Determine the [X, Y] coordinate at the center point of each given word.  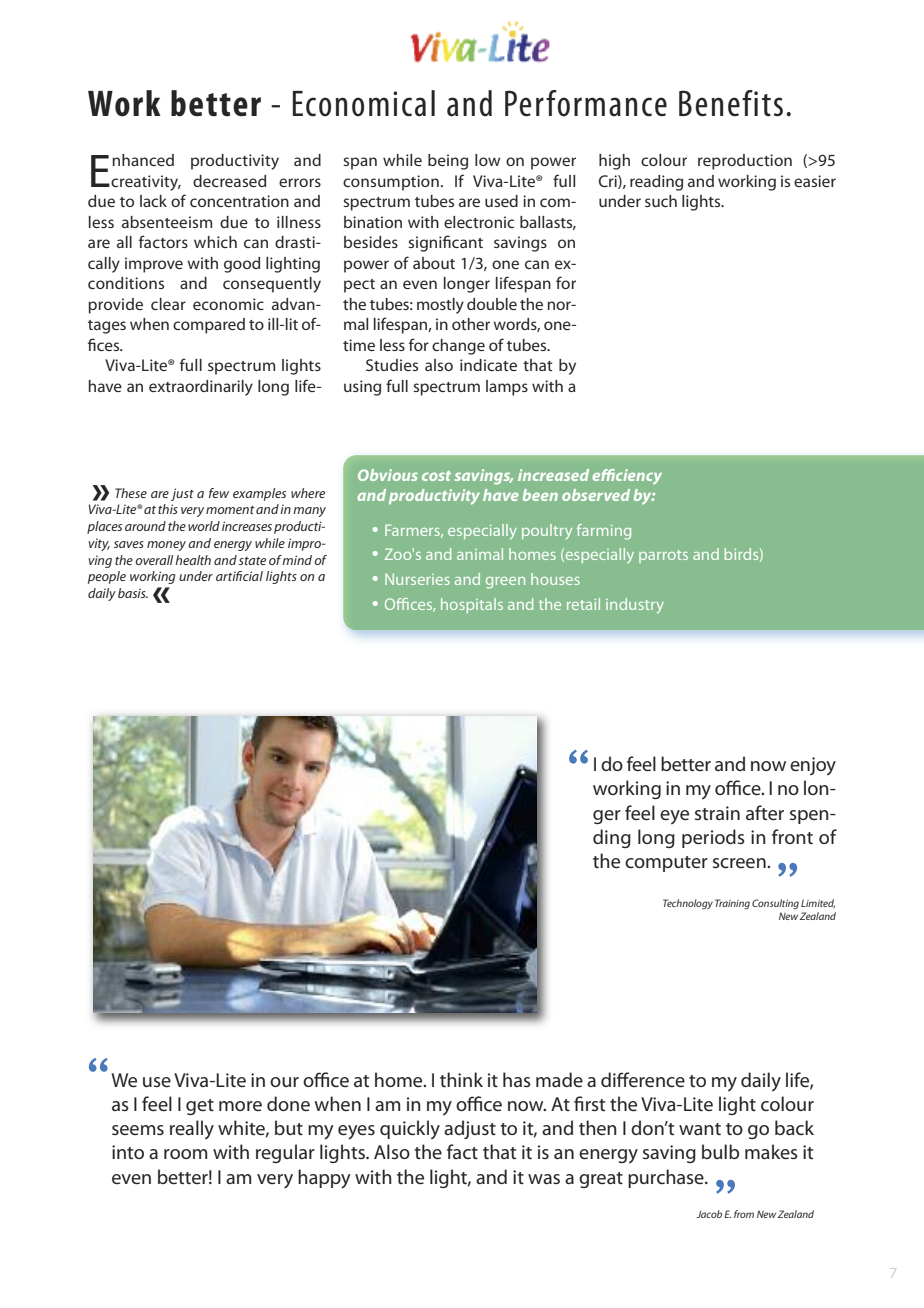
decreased [229, 181]
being [448, 162]
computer [666, 864]
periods [713, 838]
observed [596, 495]
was [544, 1179]
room [185, 1154]
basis [133, 593]
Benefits [731, 103]
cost [436, 476]
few [219, 493]
